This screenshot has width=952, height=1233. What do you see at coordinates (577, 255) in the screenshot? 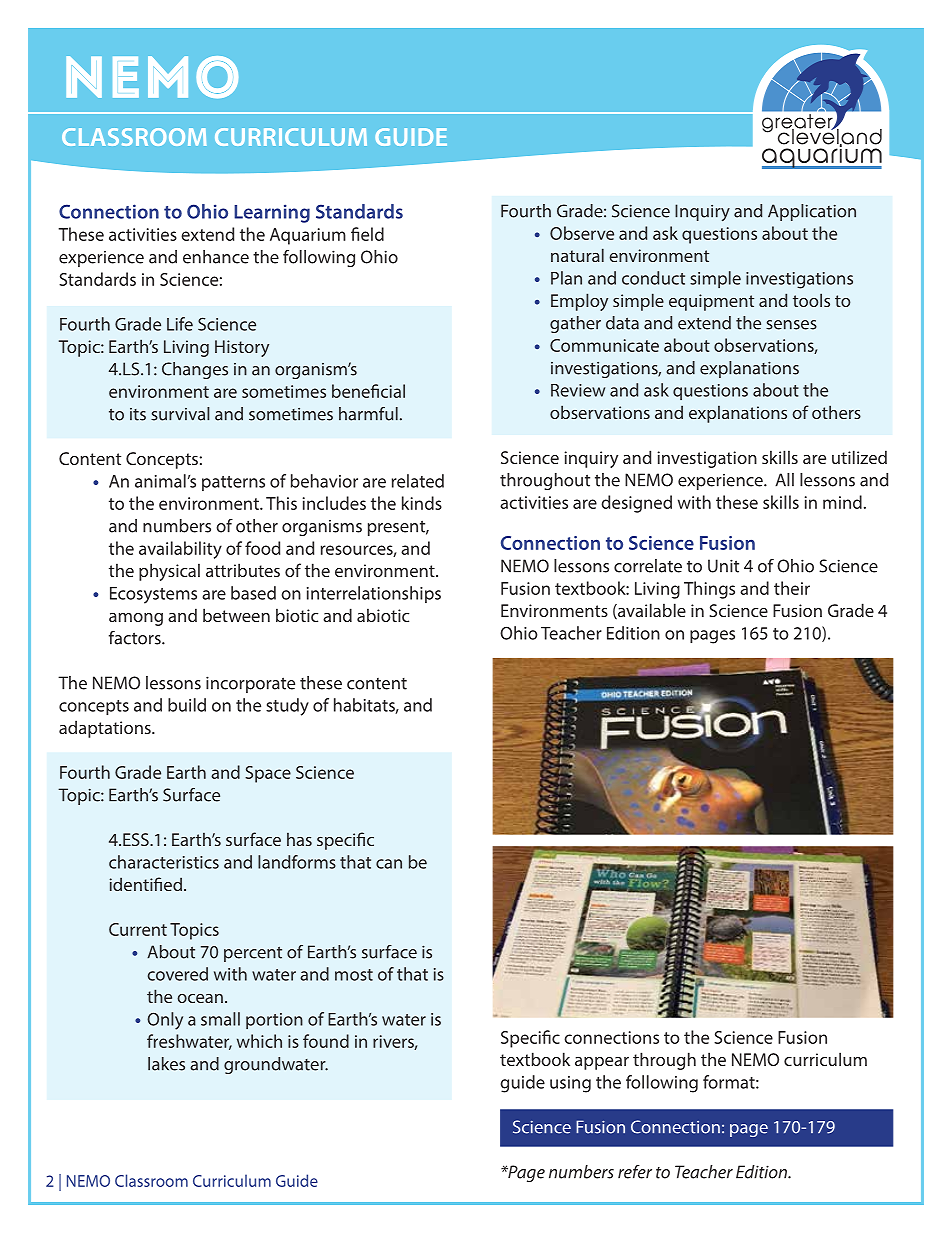
I see `natural` at bounding box center [577, 255].
